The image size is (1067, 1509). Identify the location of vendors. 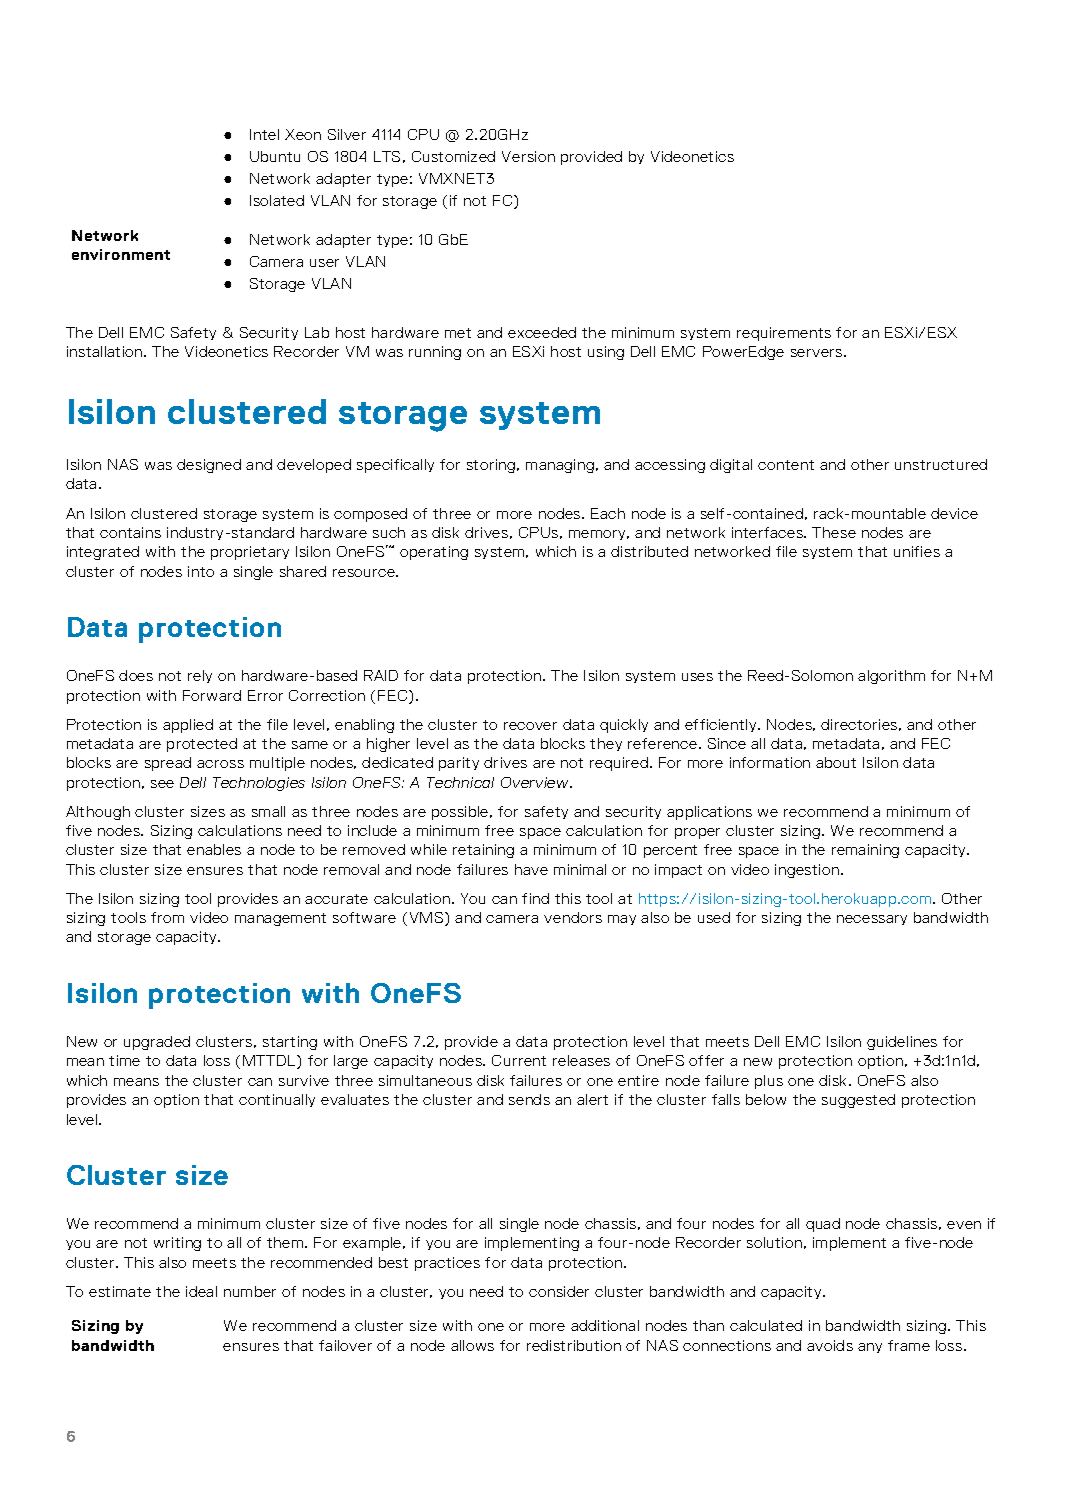
(573, 917).
